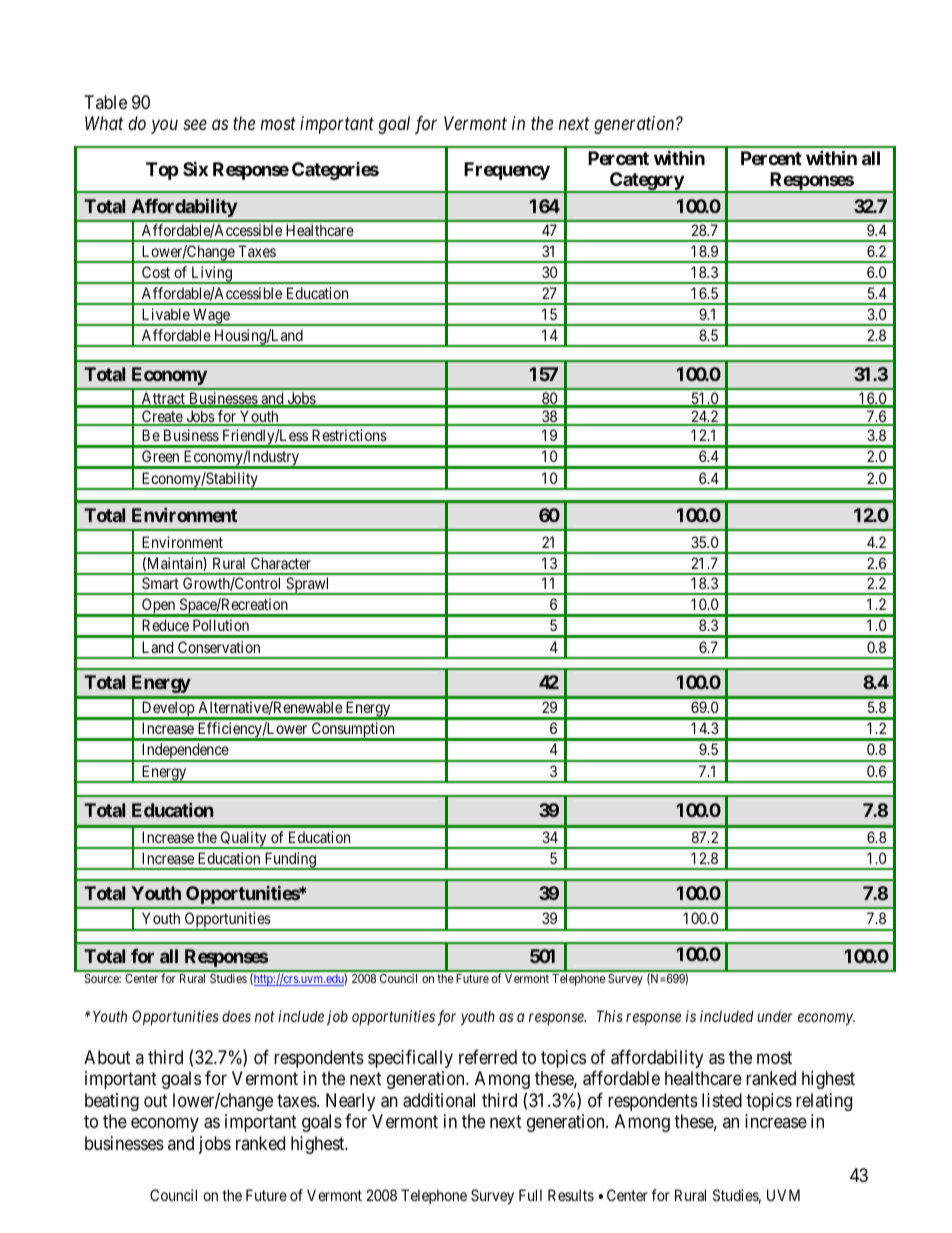  Describe the element at coordinates (775, 1016) in the screenshot. I see `under` at that location.
